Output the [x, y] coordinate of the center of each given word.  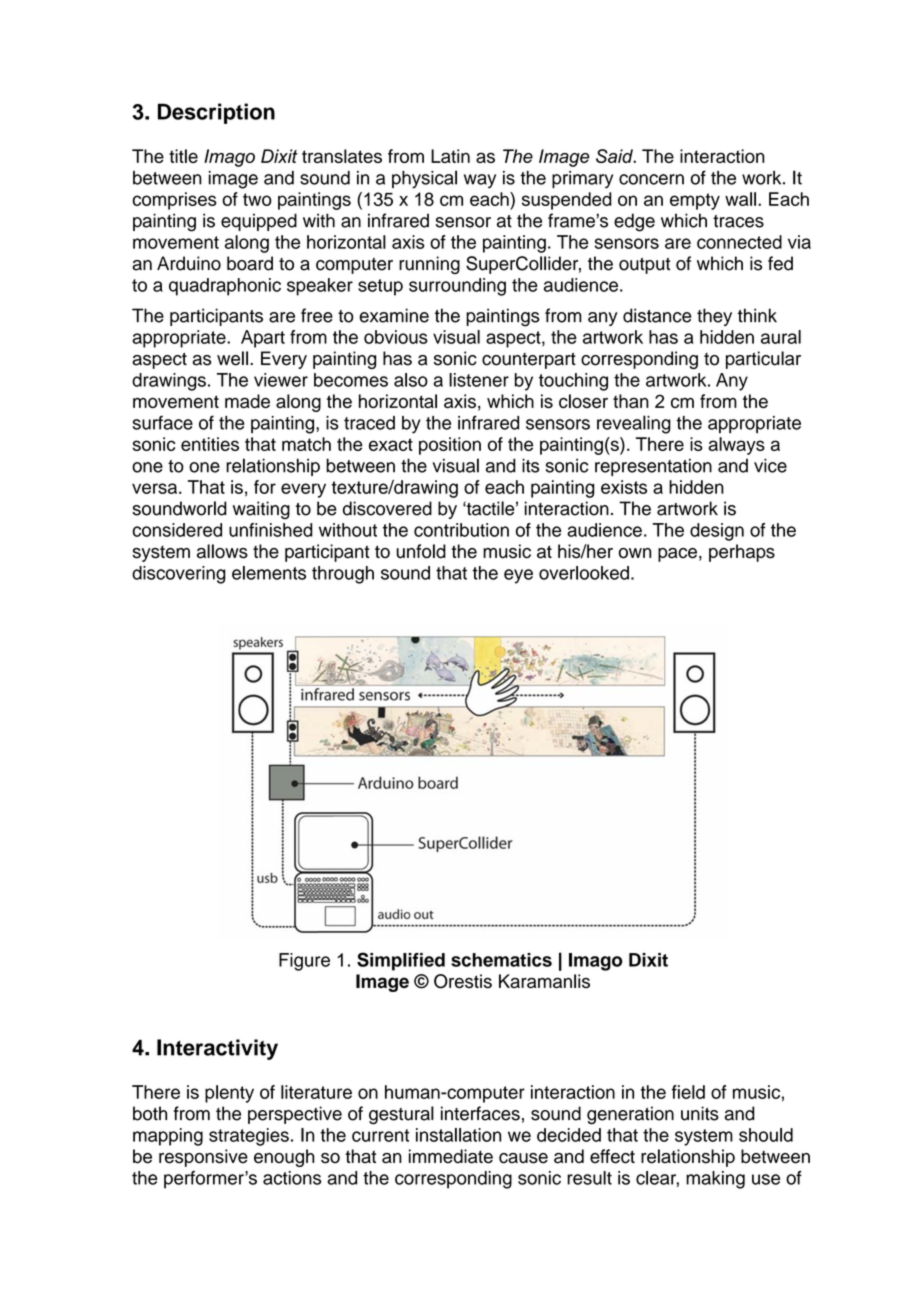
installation [458, 1135]
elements [269, 573]
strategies [249, 1137]
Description [216, 113]
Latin [450, 156]
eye [518, 576]
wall [740, 199]
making [715, 1180]
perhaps [742, 553]
